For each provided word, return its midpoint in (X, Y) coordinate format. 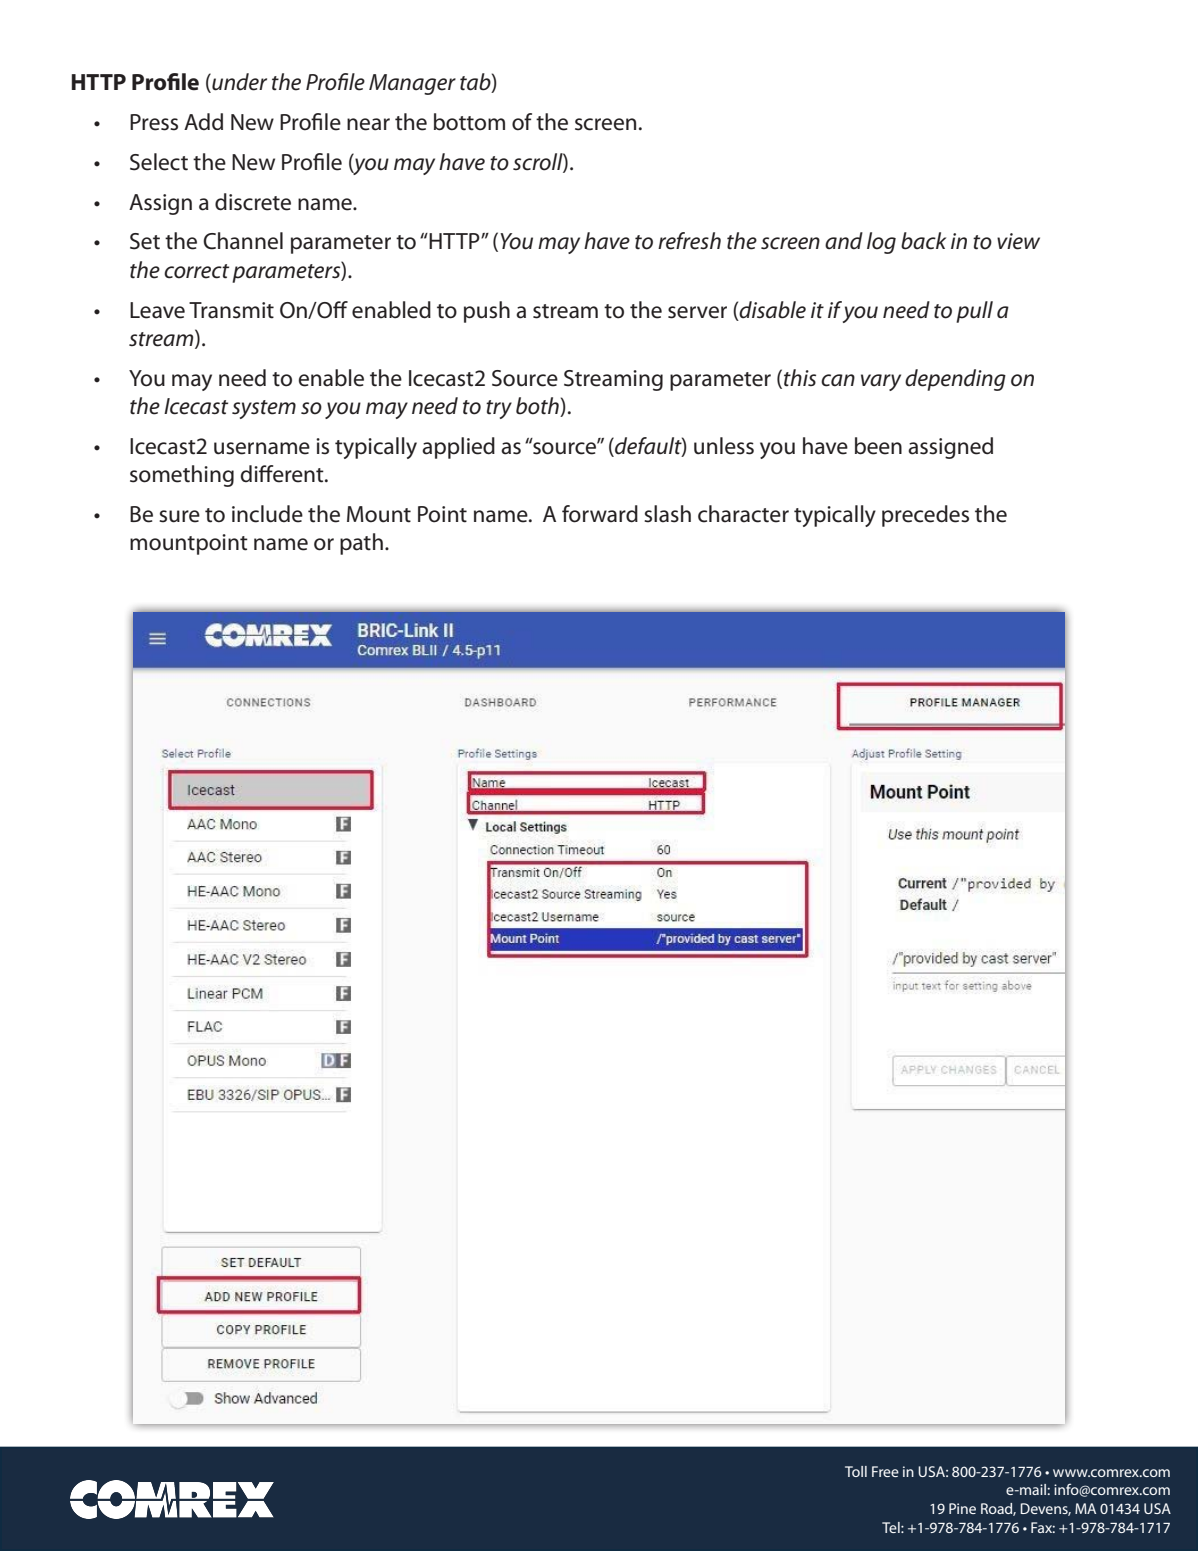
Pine (962, 1508)
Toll (856, 1471)
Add (203, 122)
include (267, 514)
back (923, 241)
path (361, 544)
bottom (469, 122)
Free (885, 1471)
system (264, 409)
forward (600, 514)
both (538, 407)
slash (667, 514)
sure (179, 516)
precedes (925, 516)
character (743, 514)
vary (881, 382)
